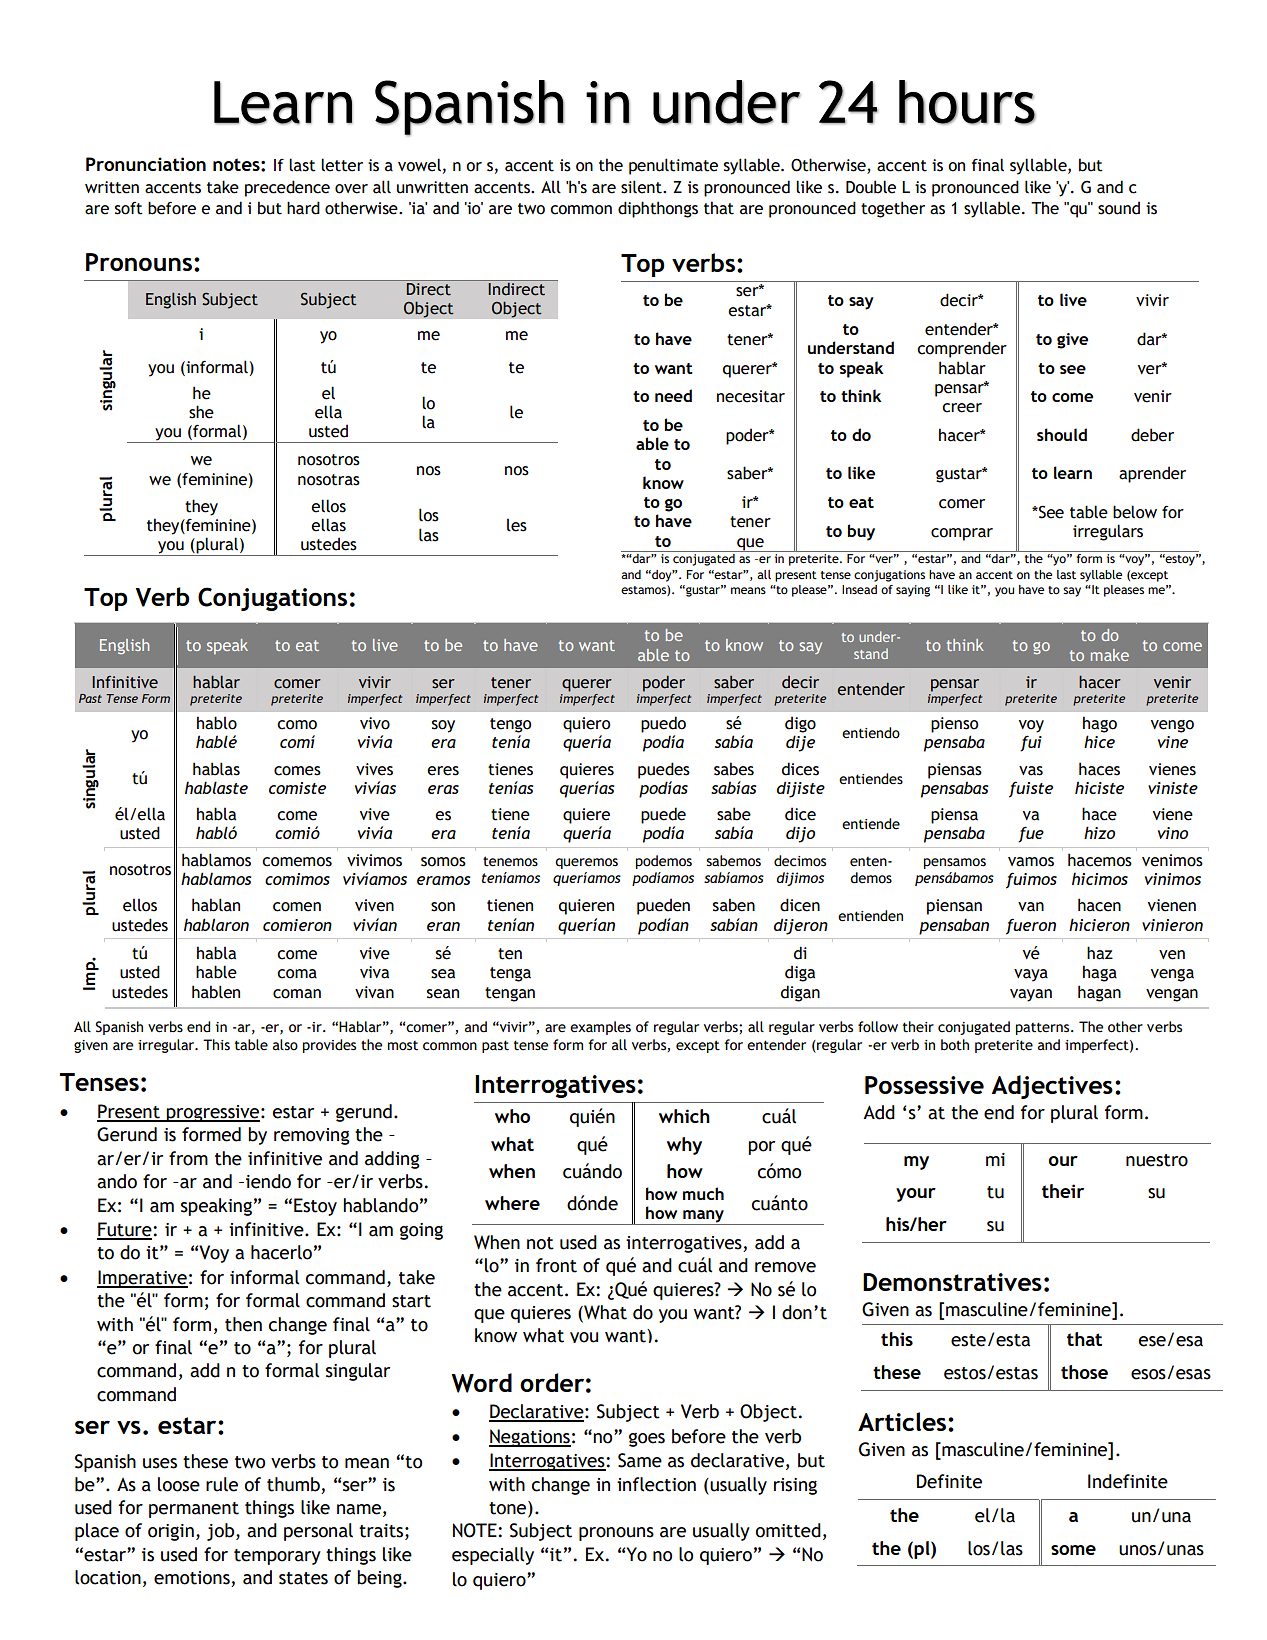  What do you see at coordinates (673, 166) in the page?
I see `penultimate` at bounding box center [673, 166].
